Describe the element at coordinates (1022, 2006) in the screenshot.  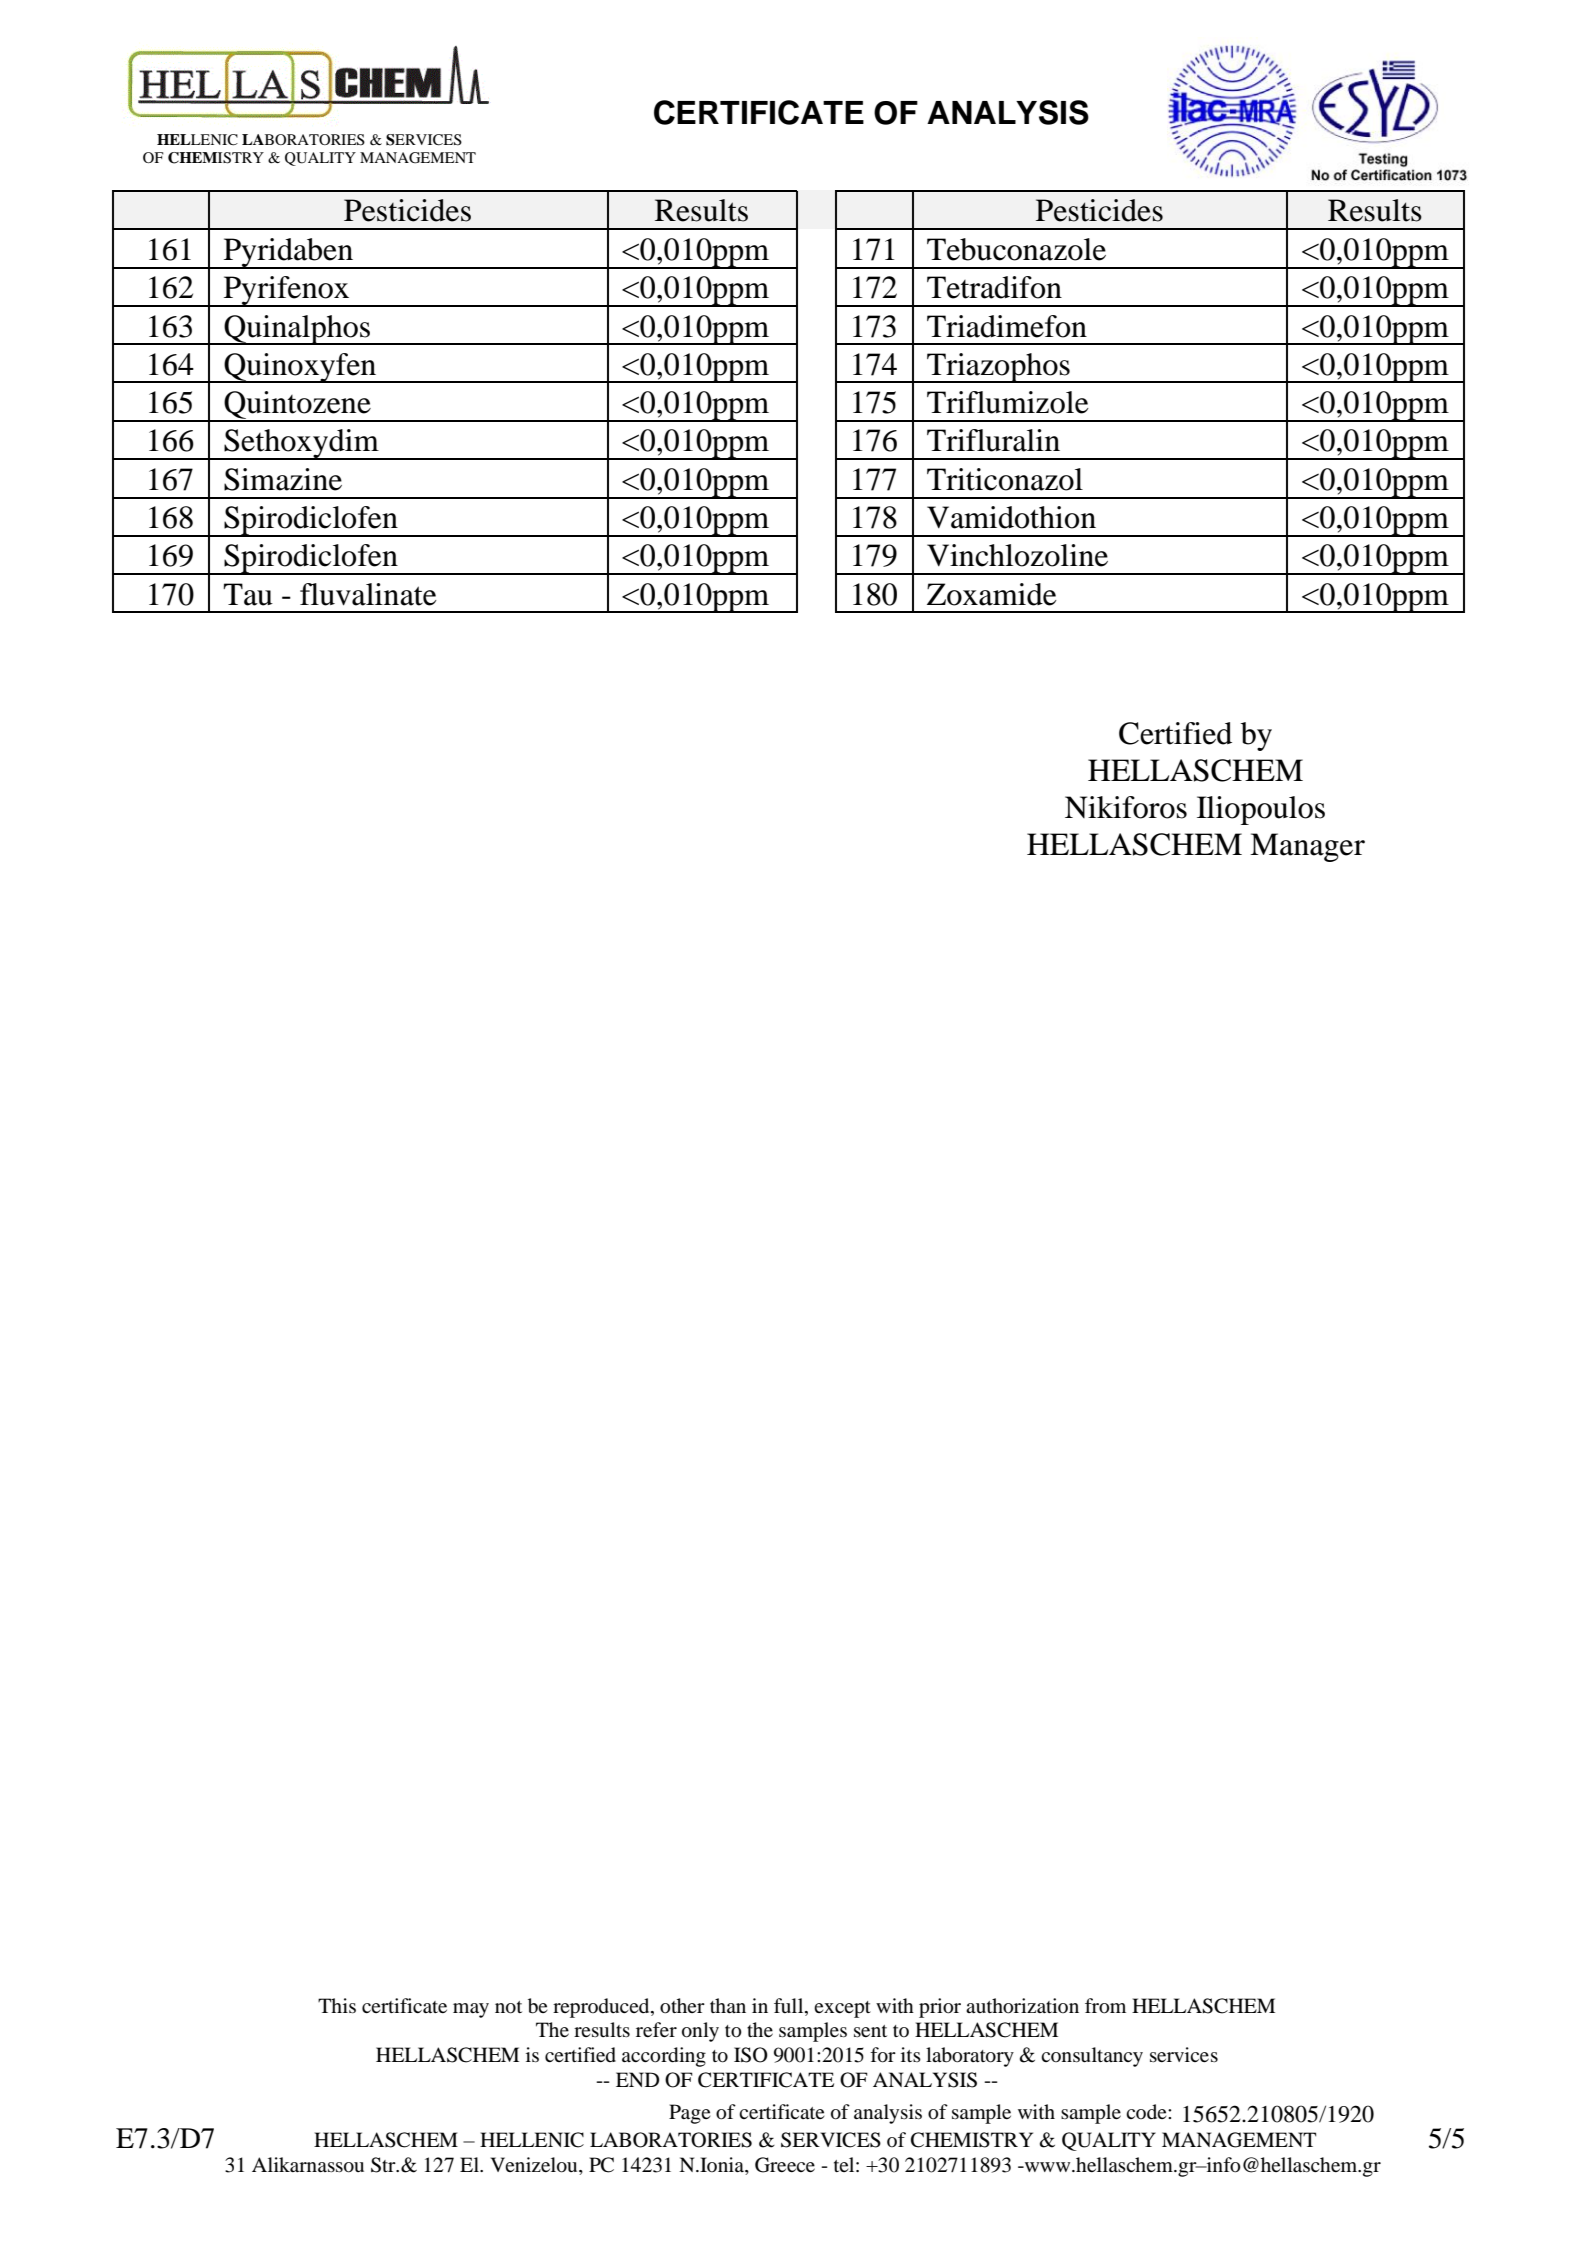
I see `authorization` at that location.
